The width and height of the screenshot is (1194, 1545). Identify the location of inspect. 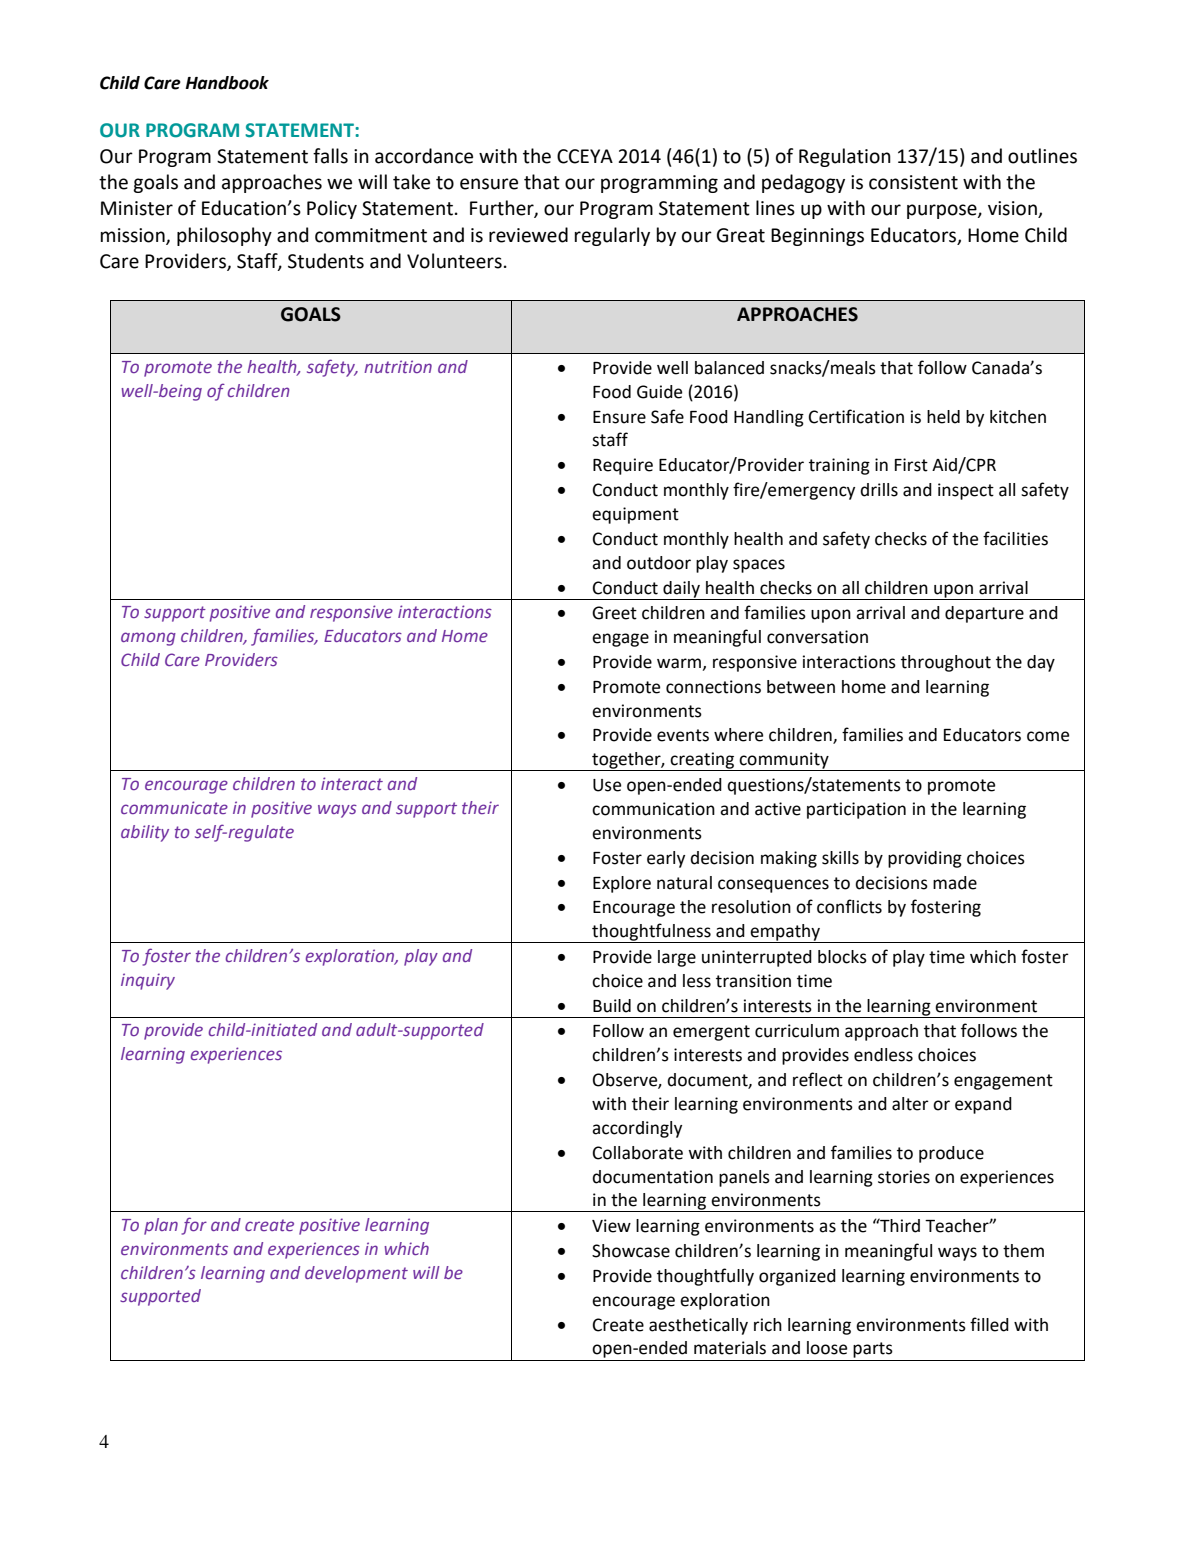
(966, 491).
